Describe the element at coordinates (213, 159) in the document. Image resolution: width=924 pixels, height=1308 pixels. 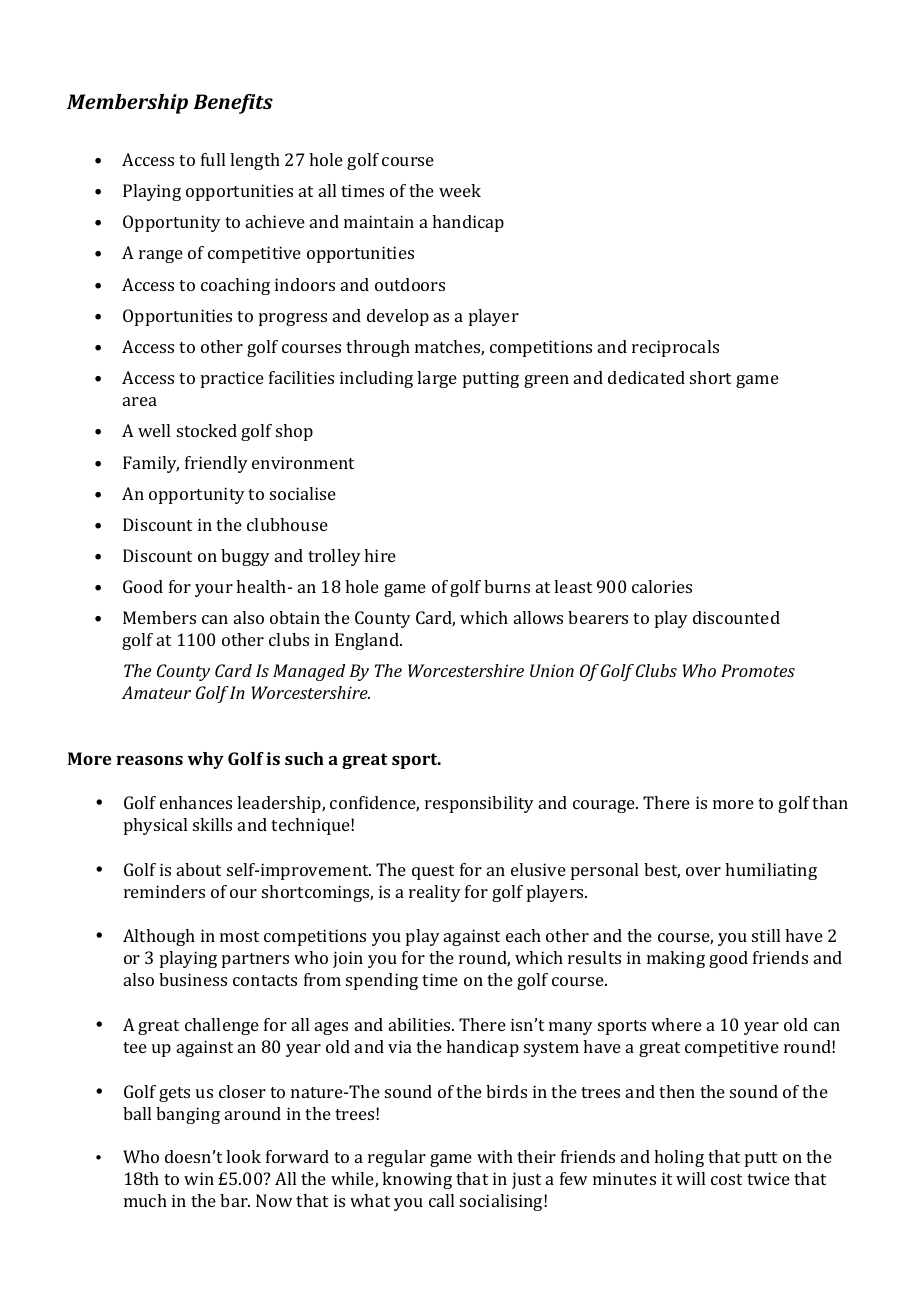
I see `full` at that location.
